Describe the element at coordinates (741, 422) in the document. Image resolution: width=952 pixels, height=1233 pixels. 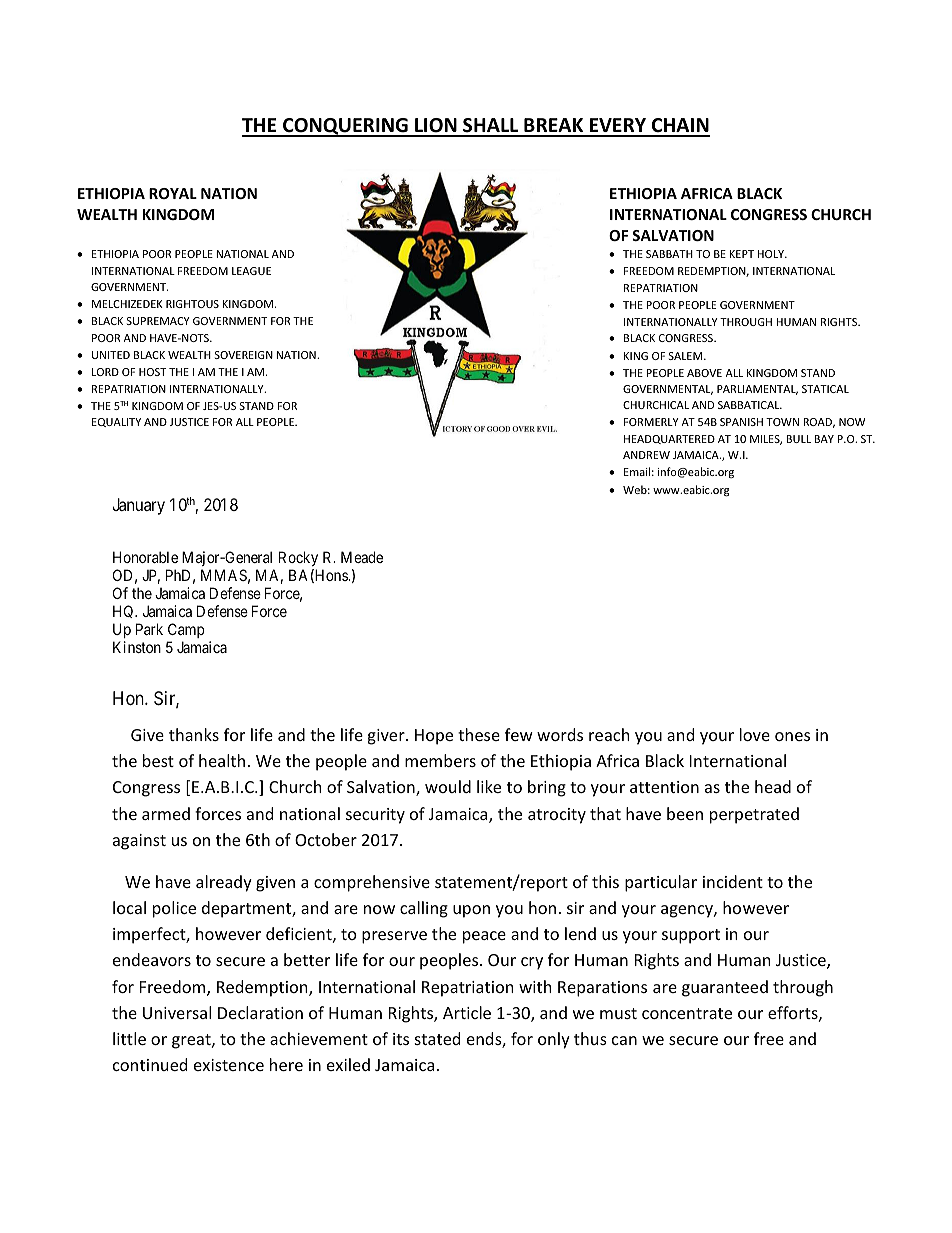
I see `SPANISH` at that location.
